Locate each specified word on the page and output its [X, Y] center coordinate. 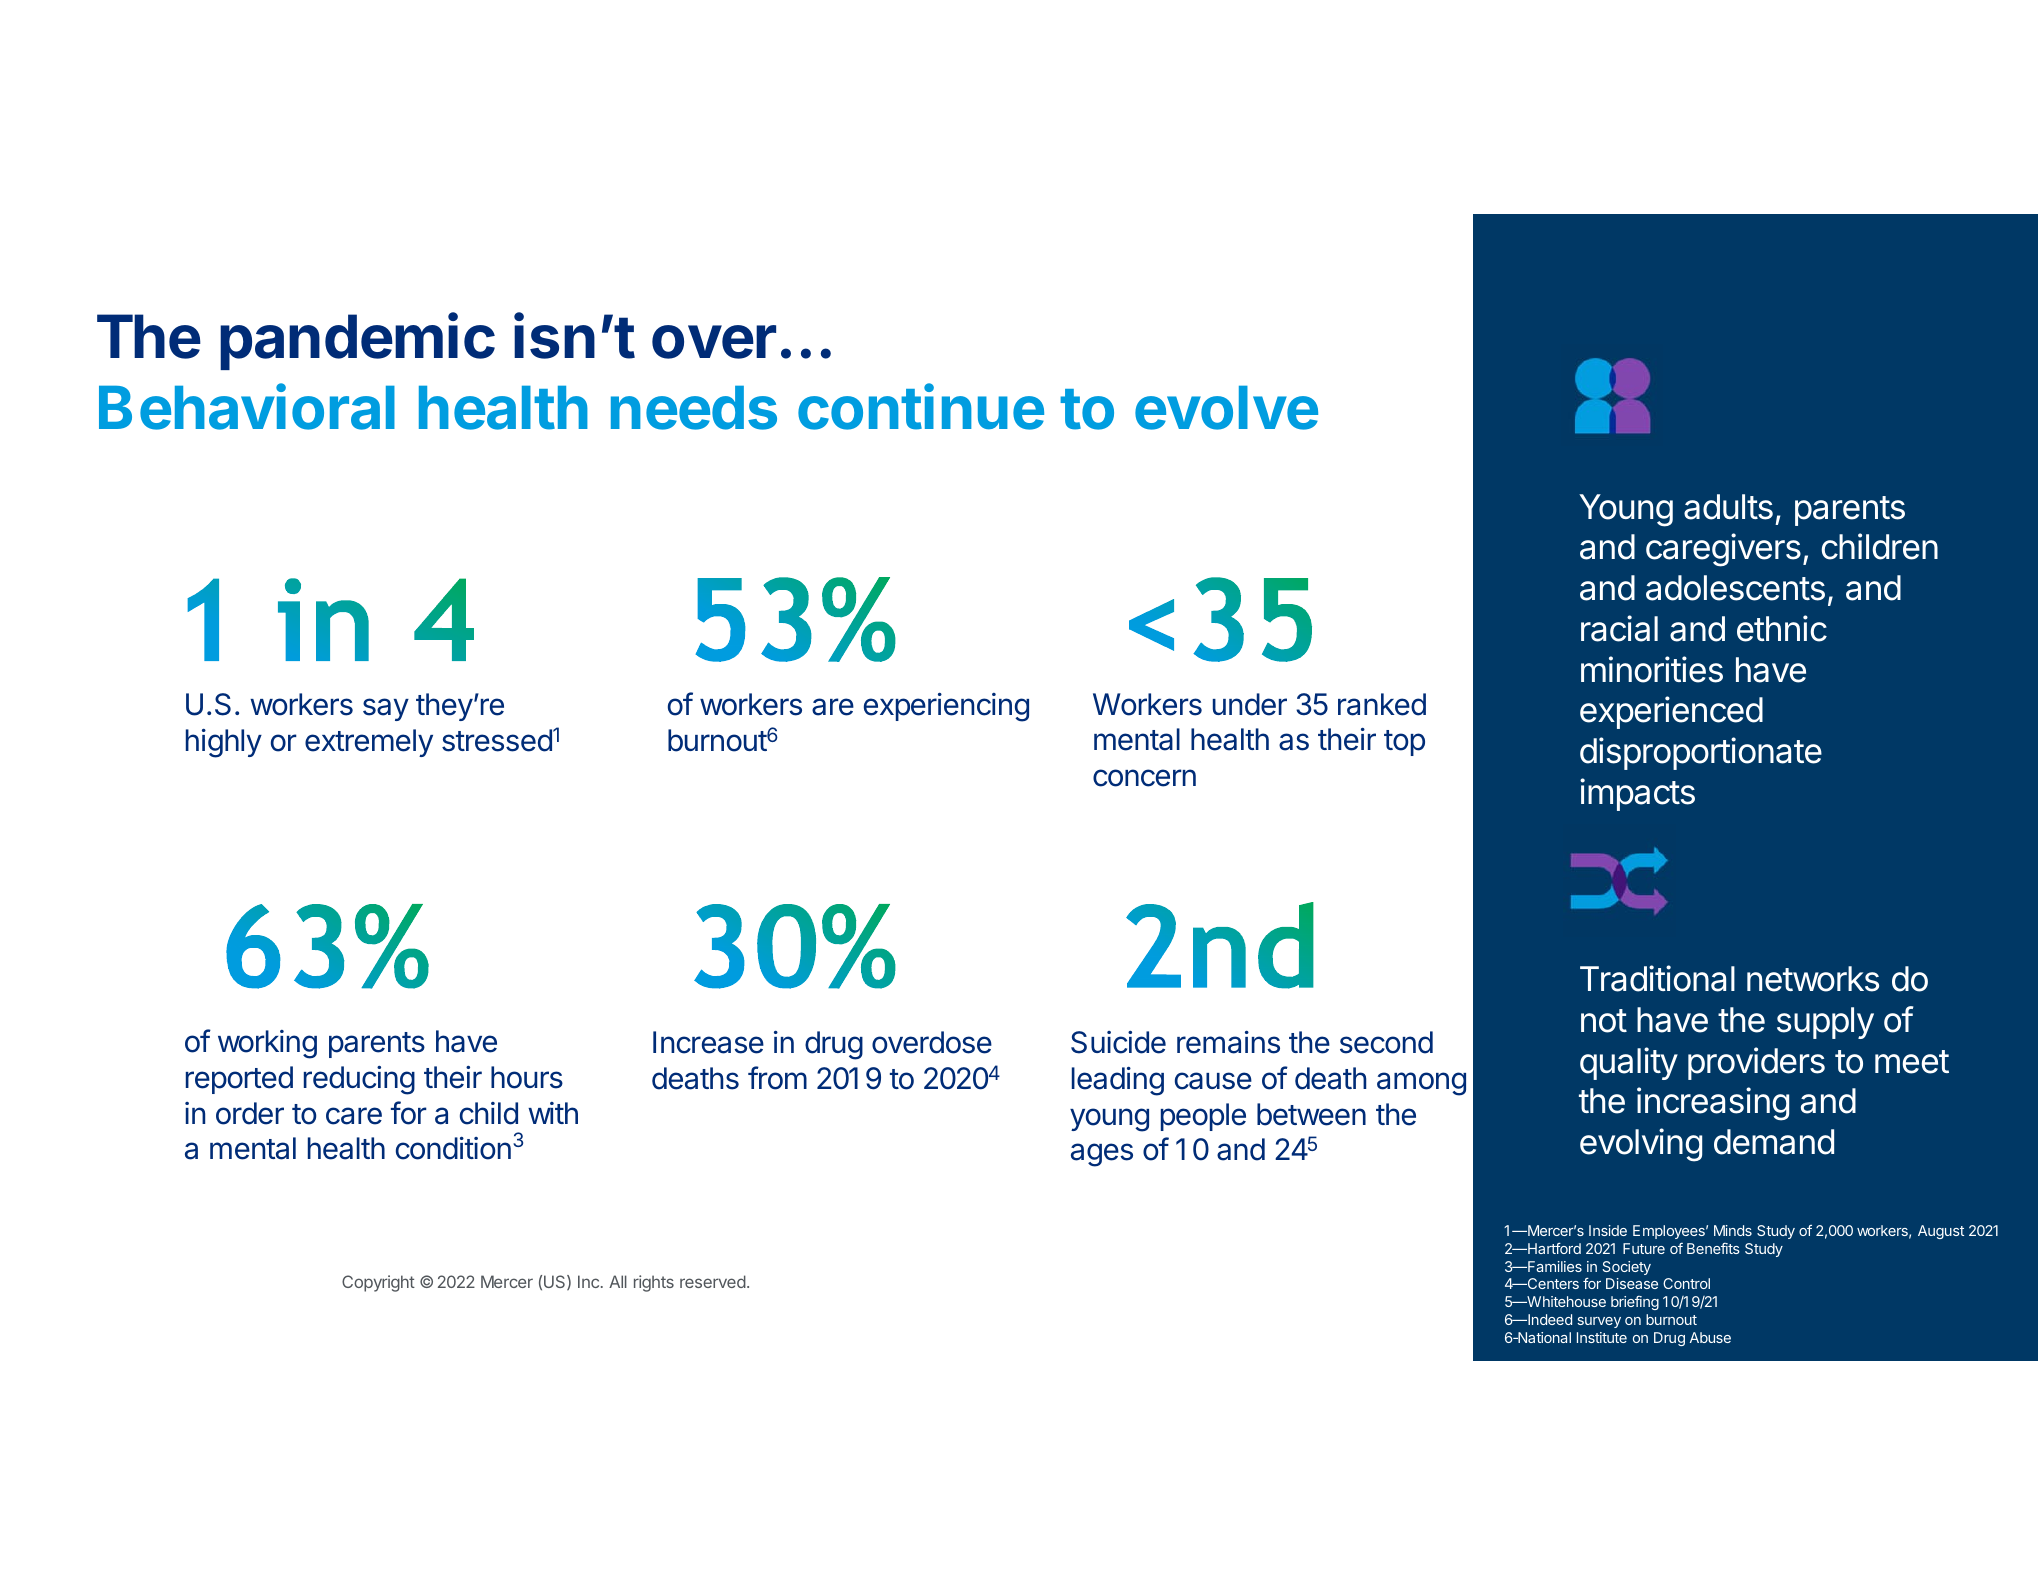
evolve [1226, 408]
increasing [1713, 1104]
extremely [369, 743]
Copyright [378, 1283]
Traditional [1657, 978]
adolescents [1735, 588]
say [386, 709]
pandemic [357, 341]
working [267, 1044]
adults [1728, 507]
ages [1102, 1155]
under [1250, 704]
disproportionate [1701, 753]
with [553, 1113]
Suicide [1118, 1042]
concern [1144, 778]
